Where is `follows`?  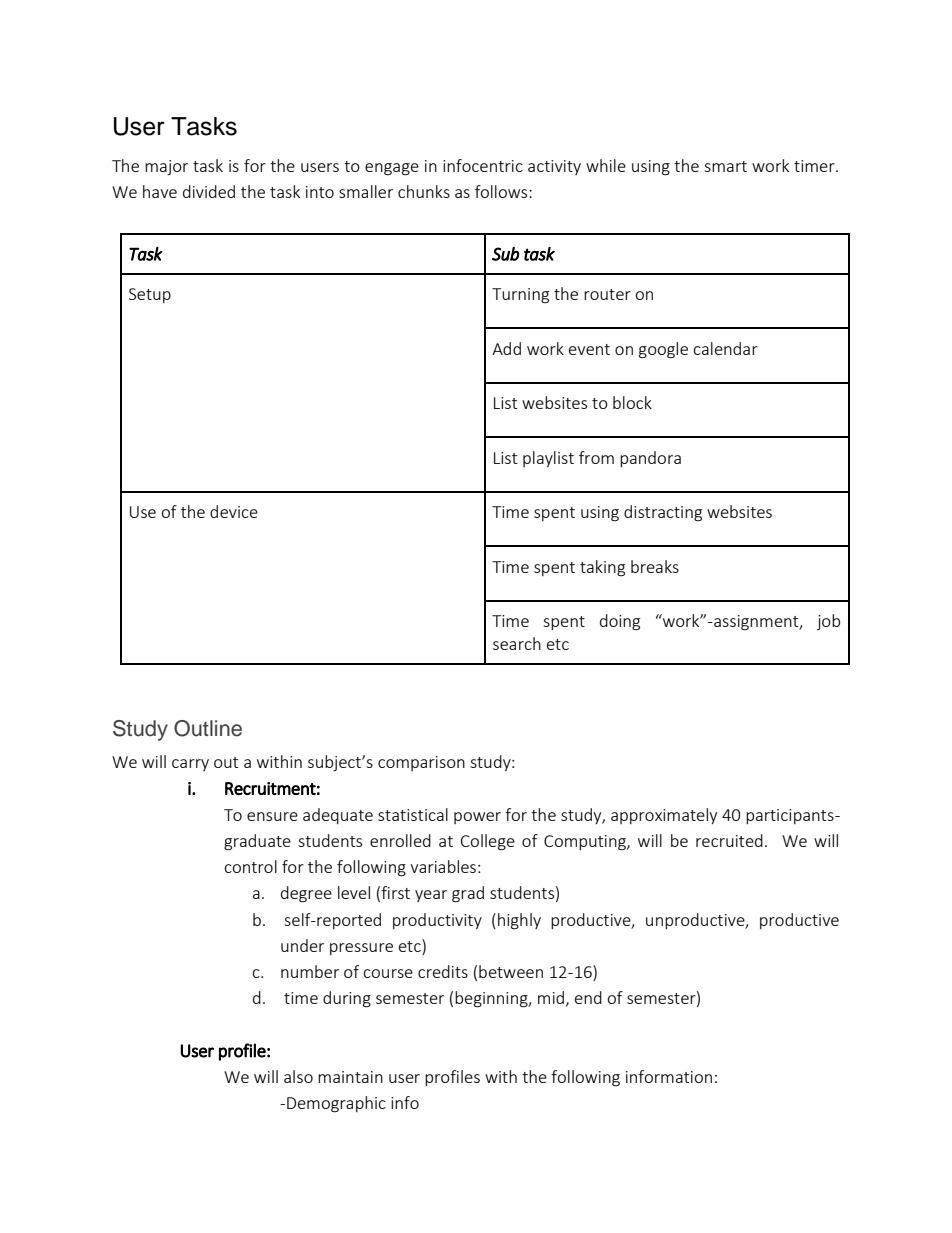
follows is located at coordinates (502, 191).
